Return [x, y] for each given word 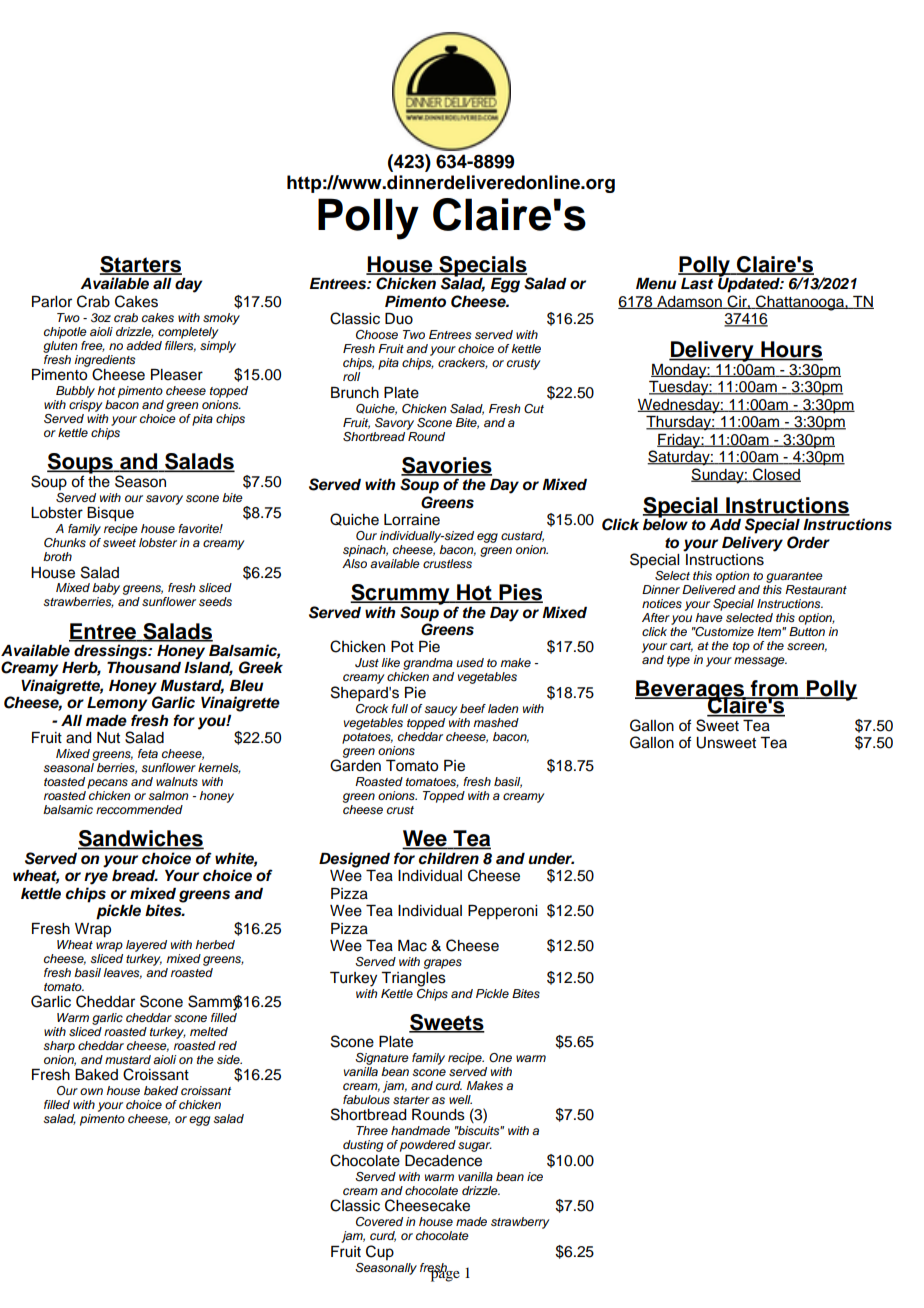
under [551, 859]
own [91, 1091]
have [709, 617]
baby [106, 590]
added [144, 345]
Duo [399, 319]
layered [146, 946]
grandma [428, 665]
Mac [412, 946]
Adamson [689, 302]
